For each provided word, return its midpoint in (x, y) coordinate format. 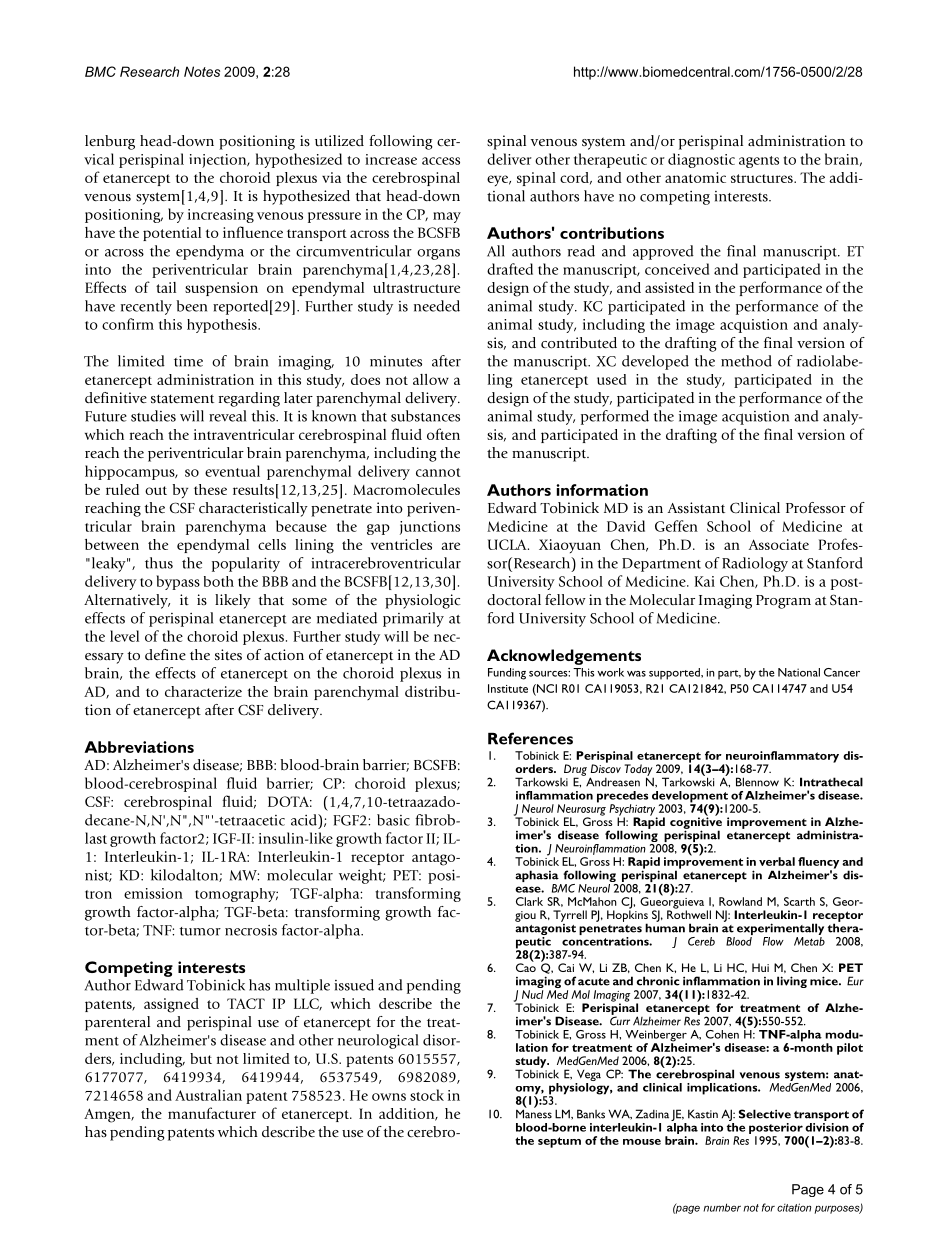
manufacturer (212, 1113)
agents (759, 162)
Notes (202, 71)
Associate (779, 544)
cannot (438, 472)
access (441, 161)
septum (559, 1142)
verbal (777, 861)
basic (393, 820)
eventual (232, 471)
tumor (200, 931)
